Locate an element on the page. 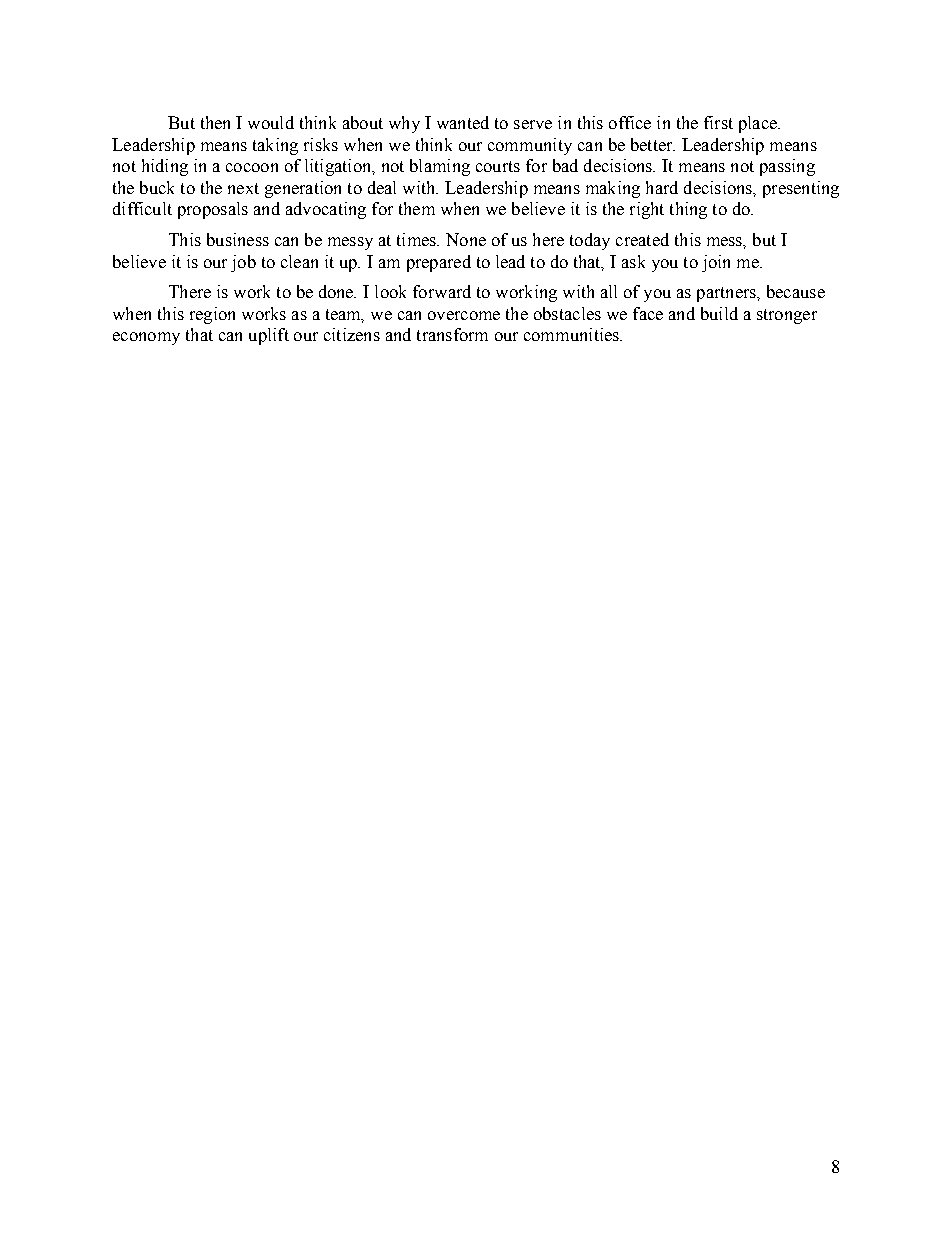  job is located at coordinates (243, 263).
